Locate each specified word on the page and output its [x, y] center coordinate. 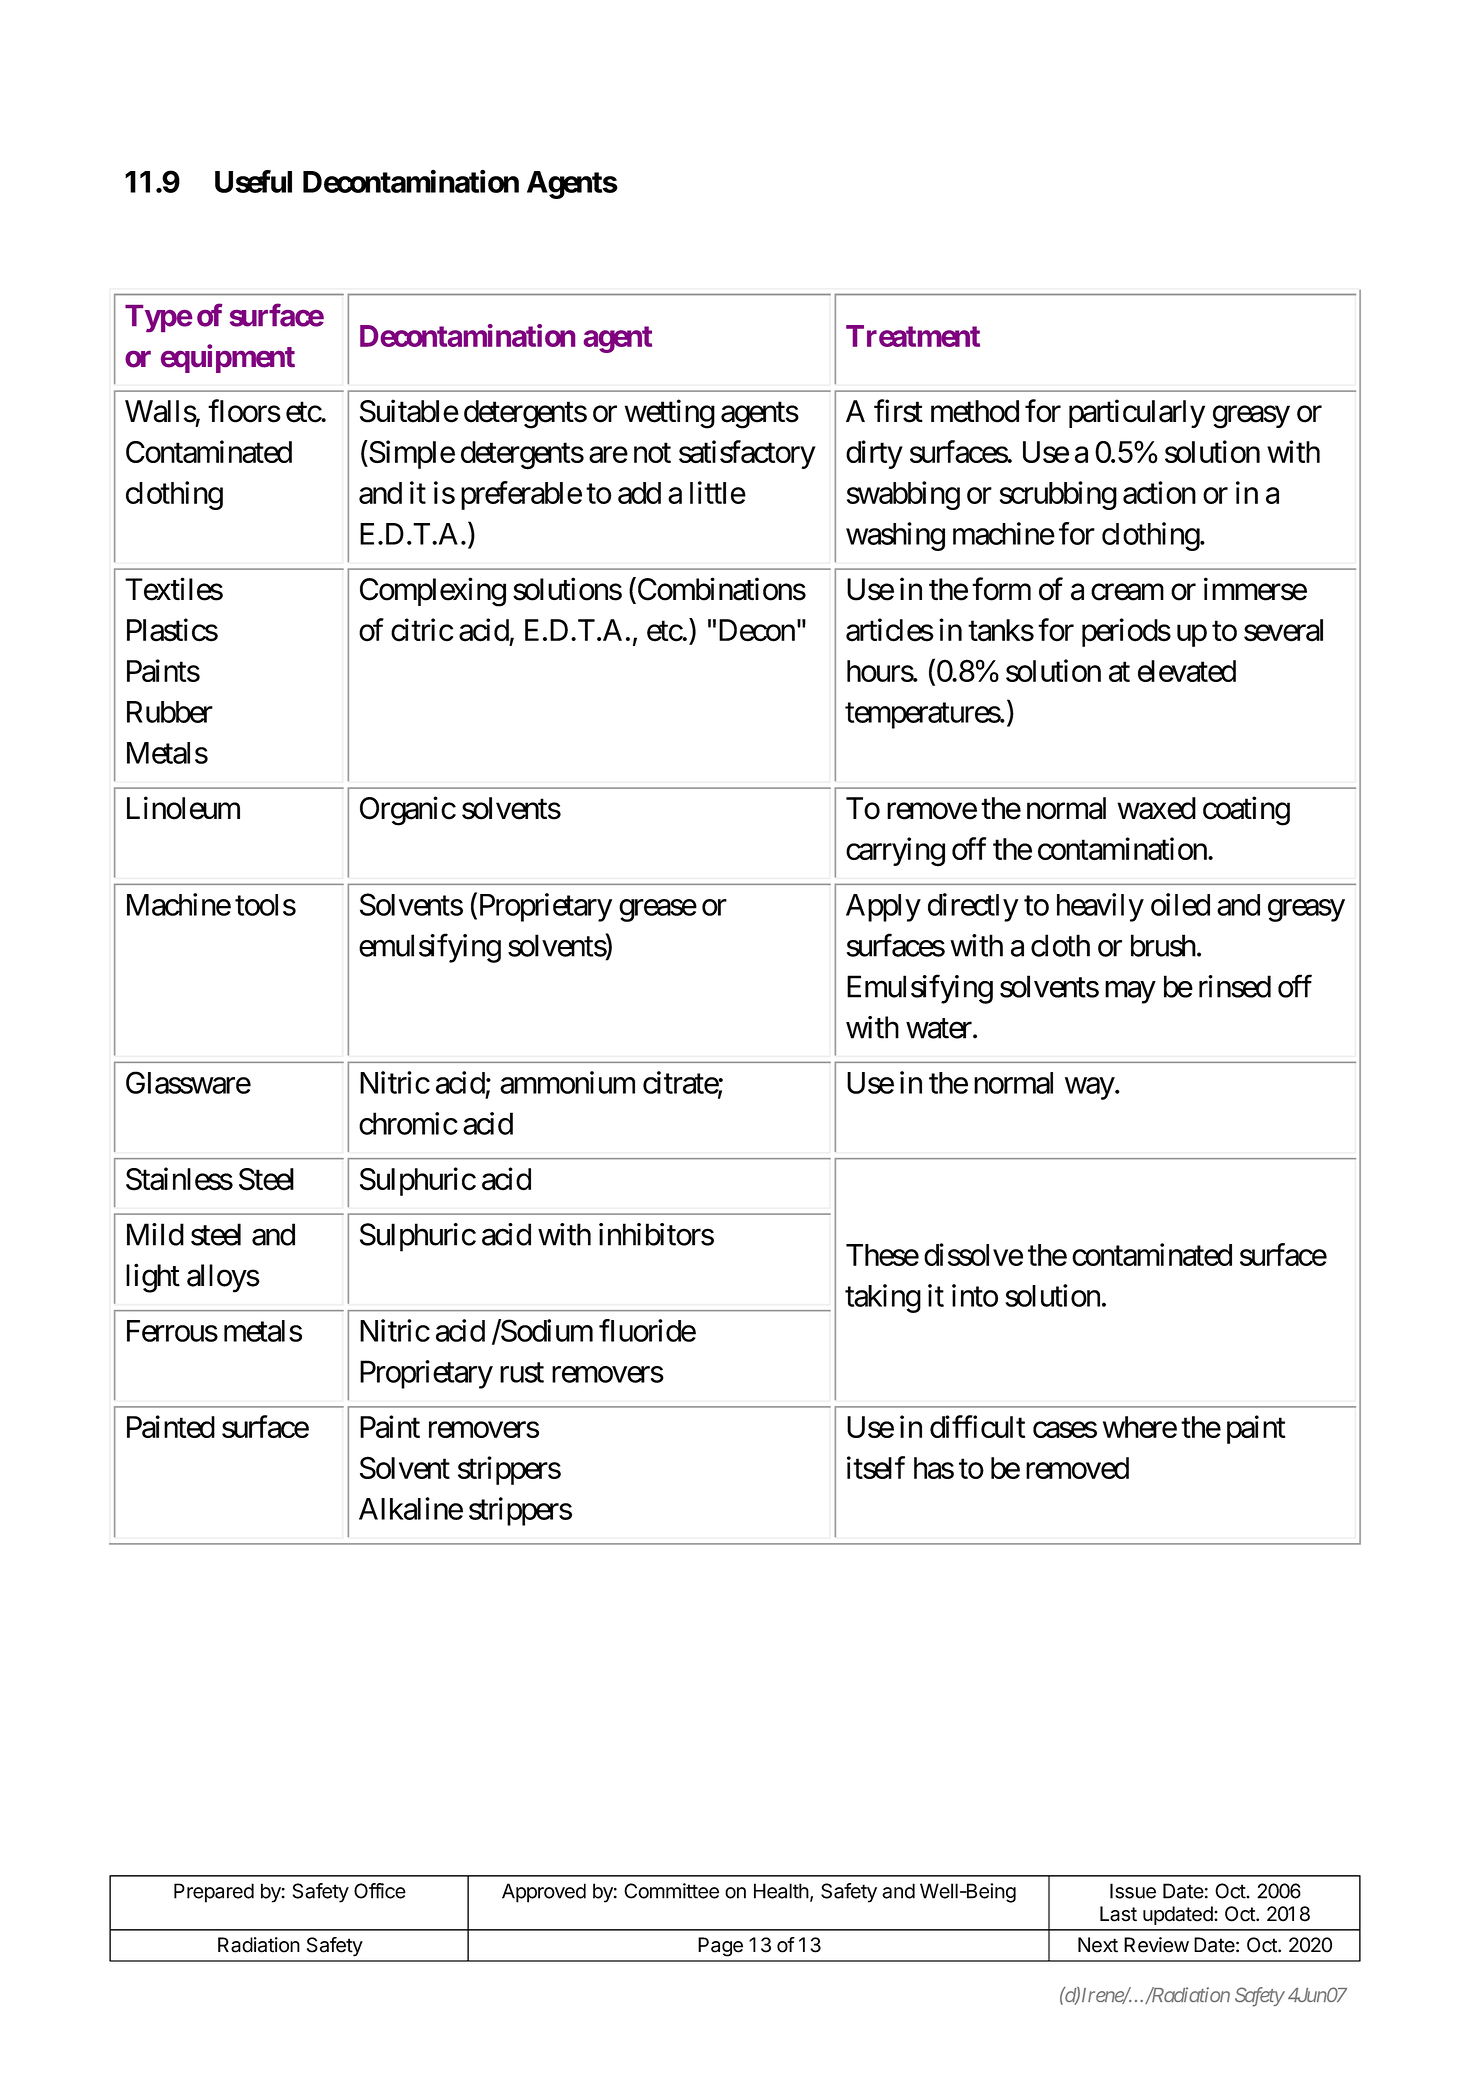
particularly [1137, 413]
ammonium [567, 1082]
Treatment [913, 336]
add [639, 493]
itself [876, 1467]
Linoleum [183, 808]
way [1090, 1088]
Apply [883, 908]
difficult [977, 1426]
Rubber [170, 712]
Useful [253, 181]
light [153, 1278]
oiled [1180, 904]
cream [1127, 592]
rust [522, 1373]
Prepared [214, 1893]
